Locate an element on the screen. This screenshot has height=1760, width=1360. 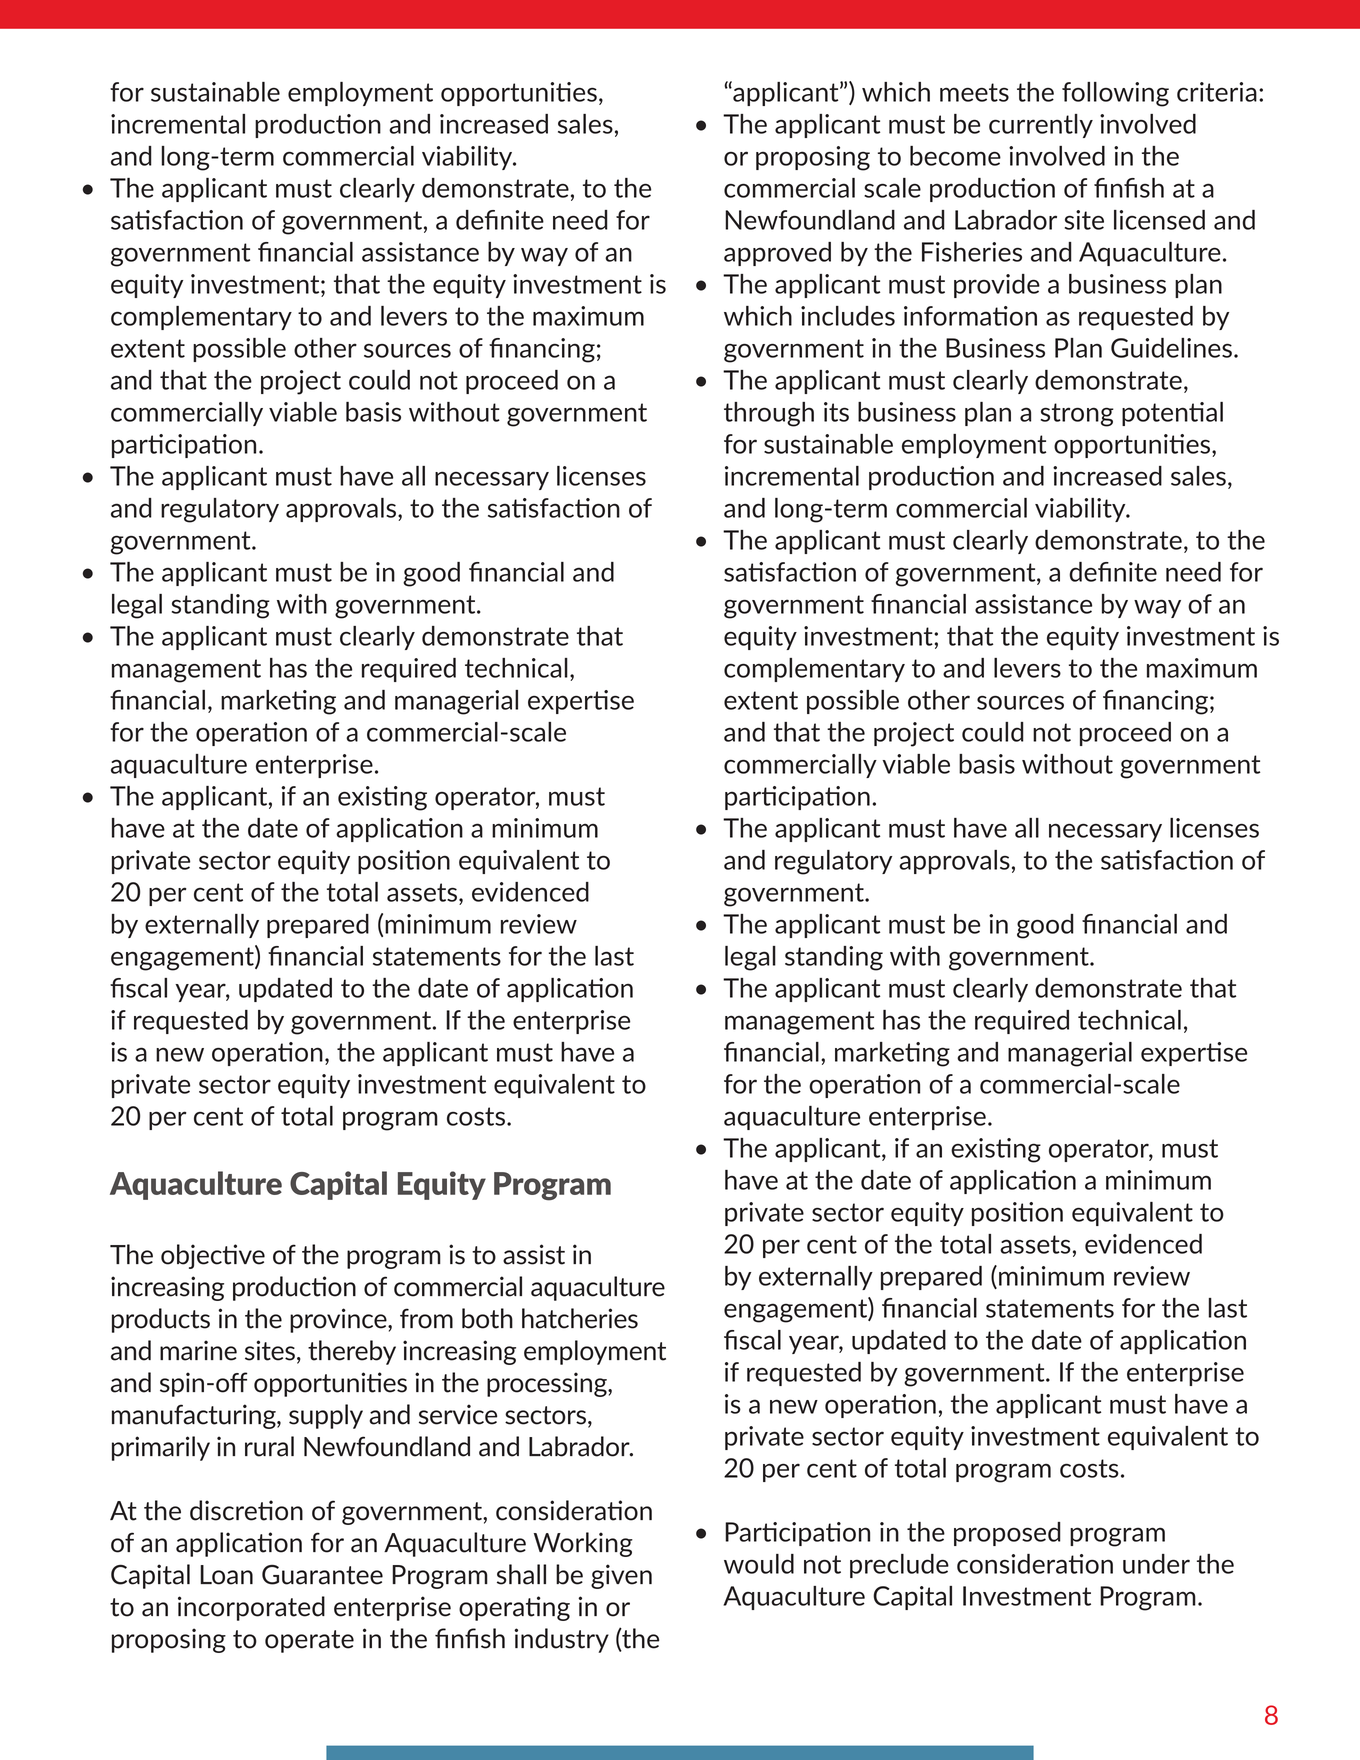
hatcheries is located at coordinates (580, 1318).
